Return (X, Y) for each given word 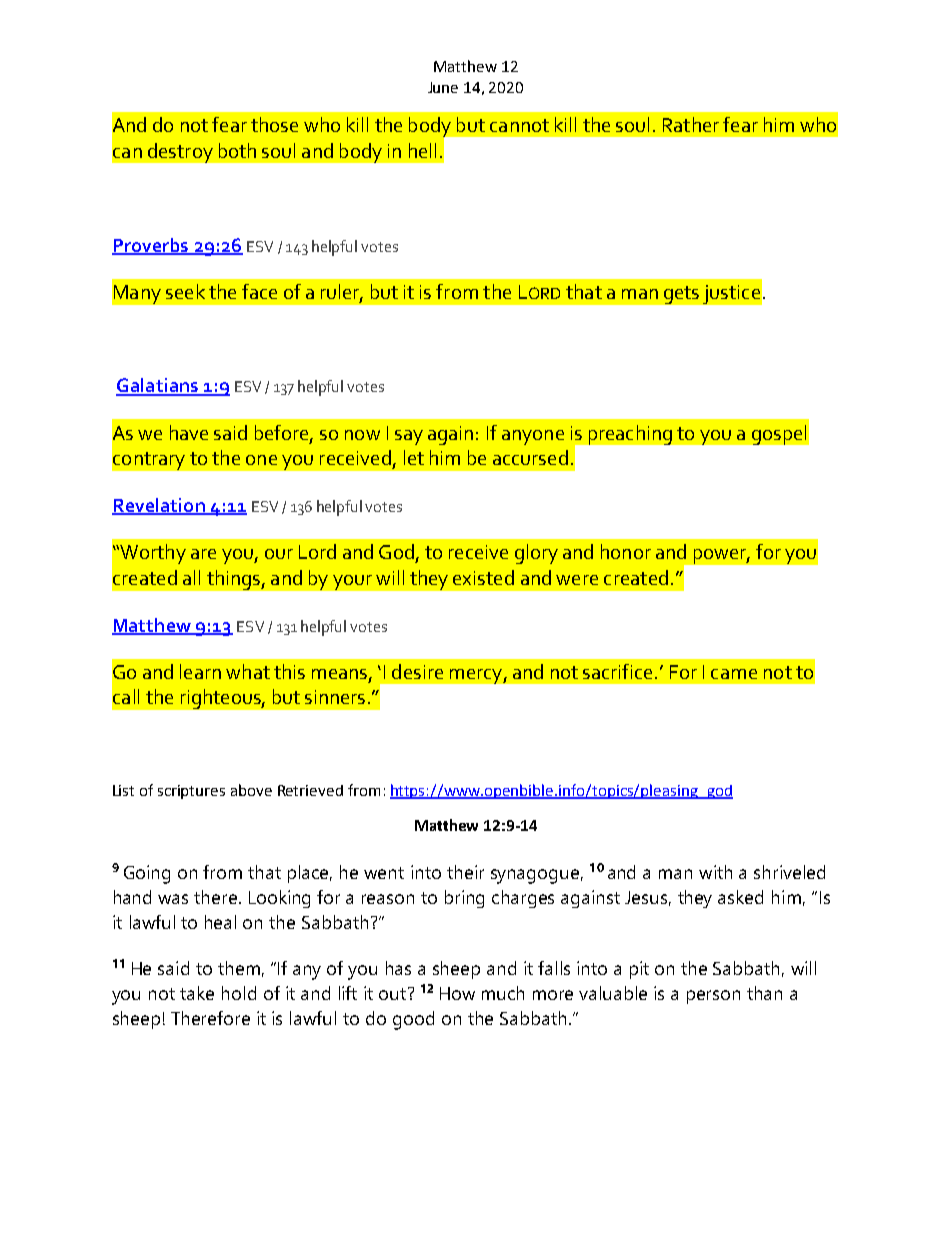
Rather (691, 124)
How (457, 993)
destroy (180, 153)
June (443, 87)
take (197, 993)
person (713, 997)
